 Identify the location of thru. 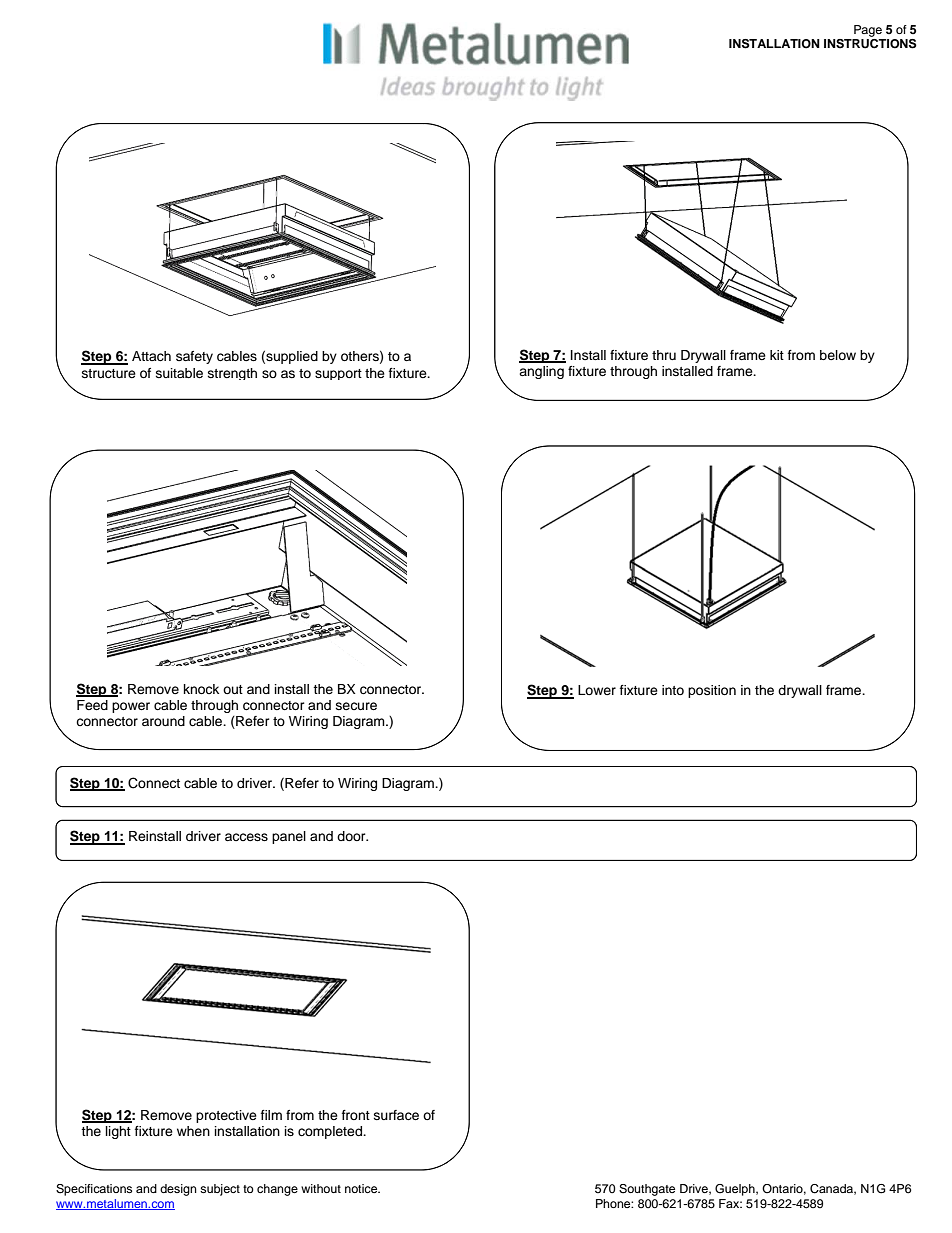
(664, 355).
